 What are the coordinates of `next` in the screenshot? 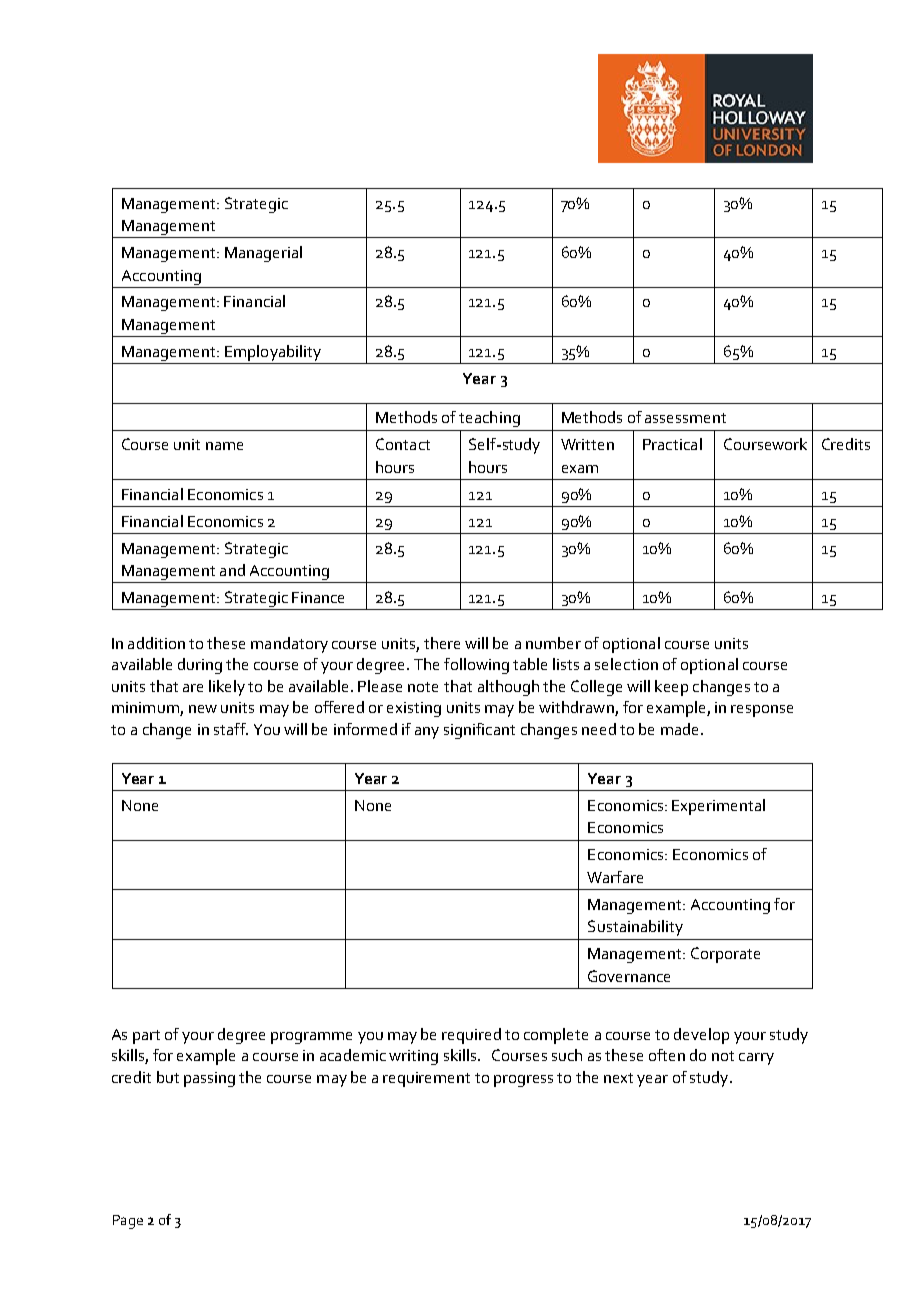 It's located at (618, 1078).
